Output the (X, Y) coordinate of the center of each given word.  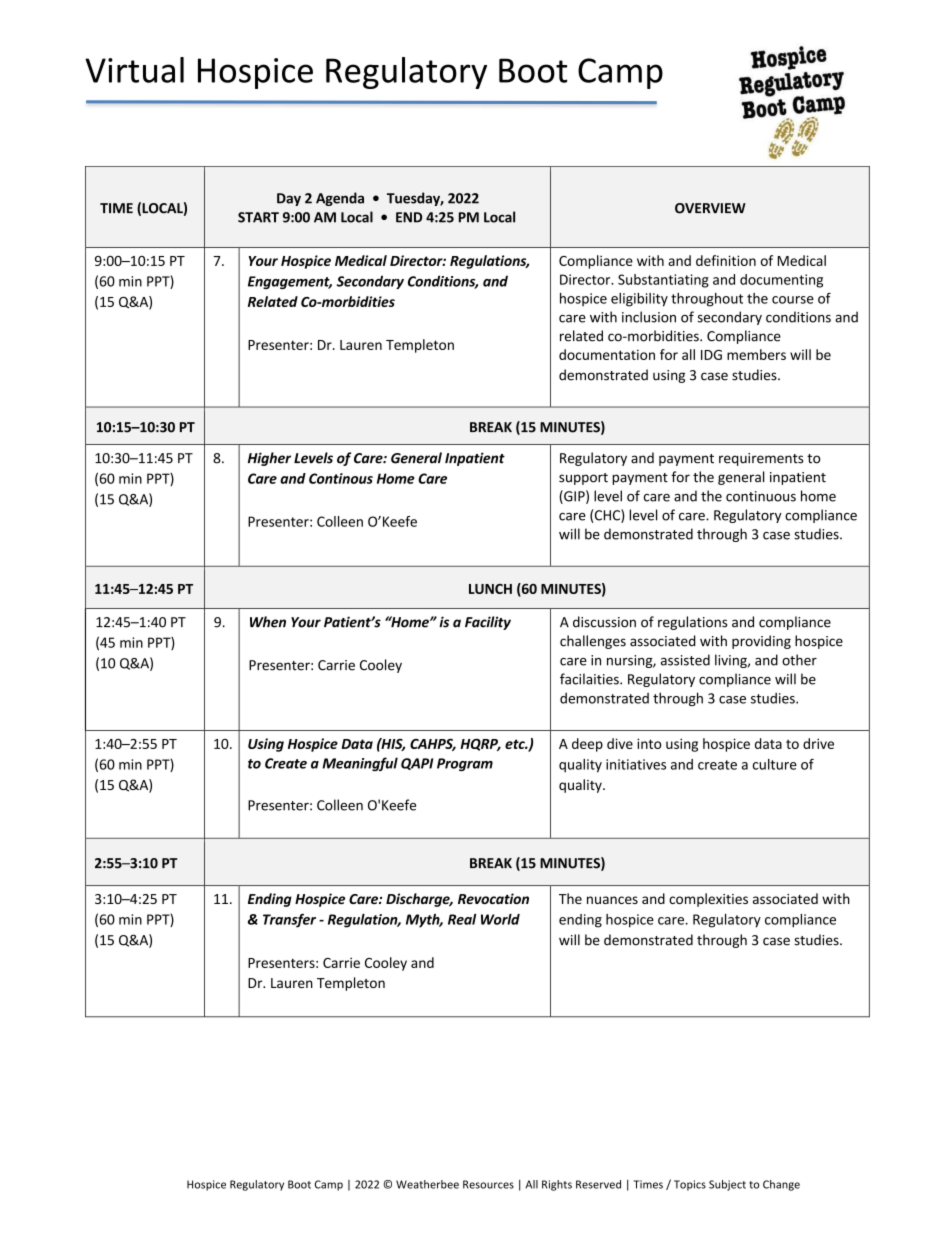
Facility (488, 623)
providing (761, 642)
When (268, 622)
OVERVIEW (710, 208)
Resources (488, 1184)
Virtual (134, 70)
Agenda (340, 199)
